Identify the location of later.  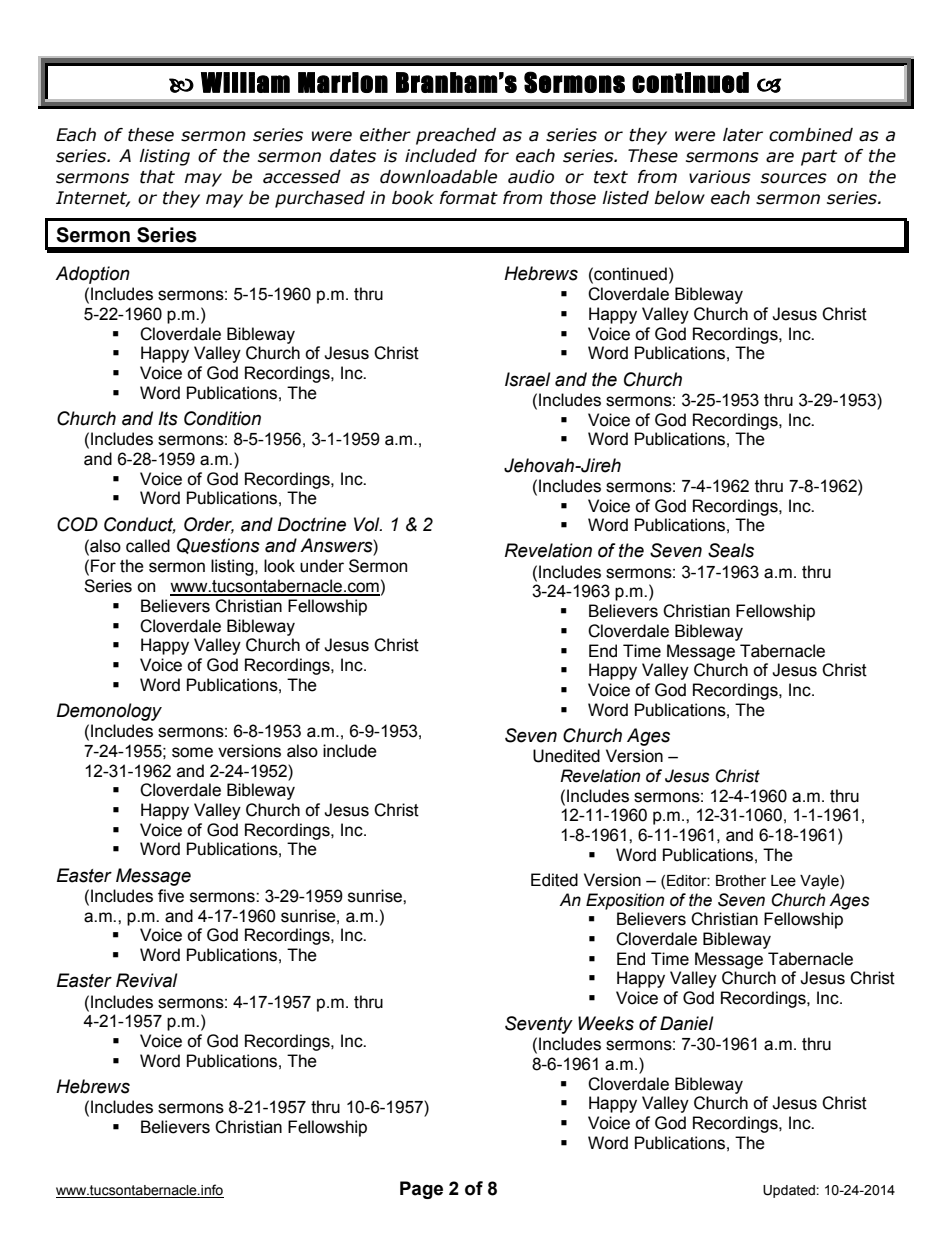
(743, 135).
